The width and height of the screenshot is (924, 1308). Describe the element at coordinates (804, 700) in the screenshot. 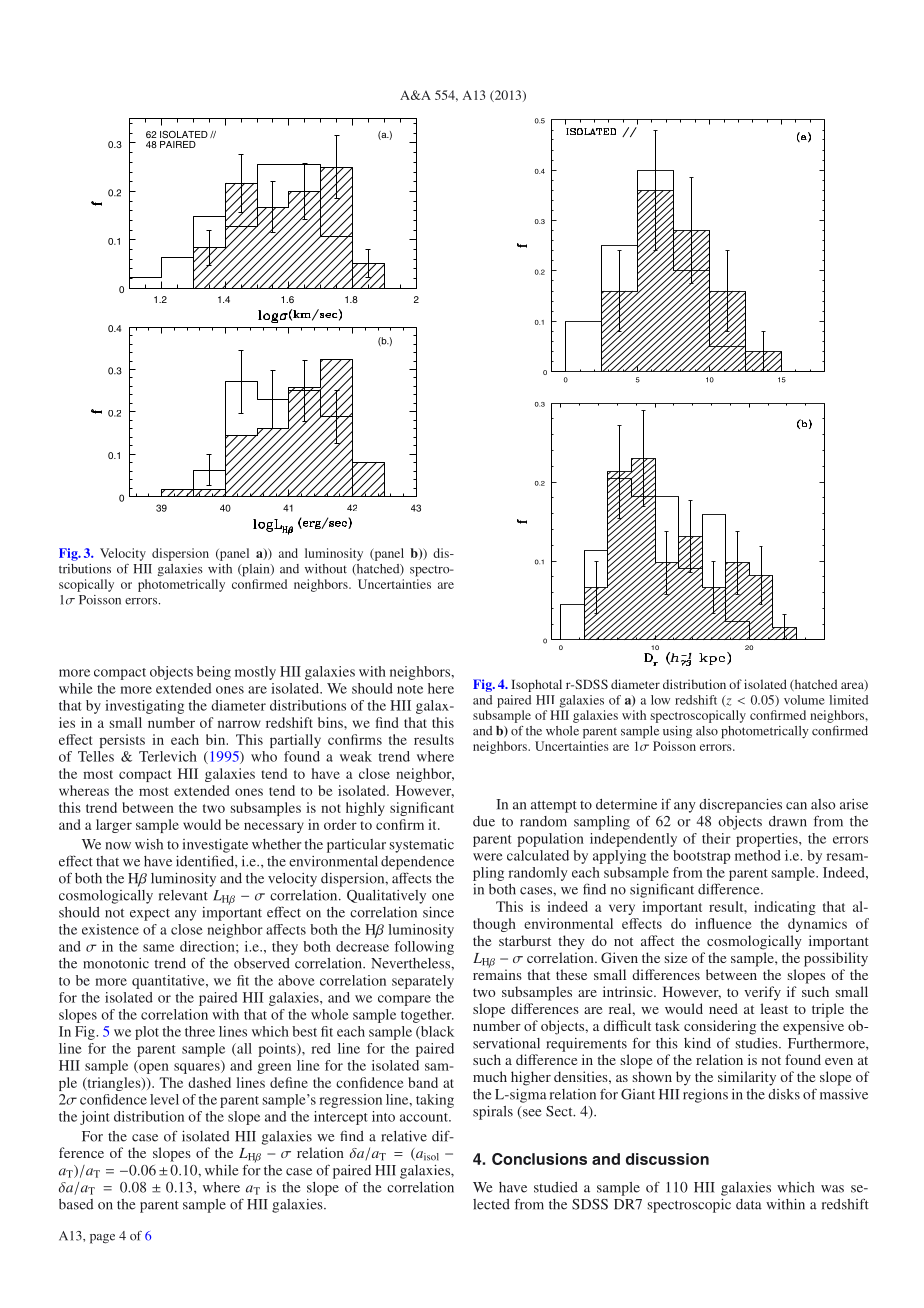

I see `volume` at that location.
